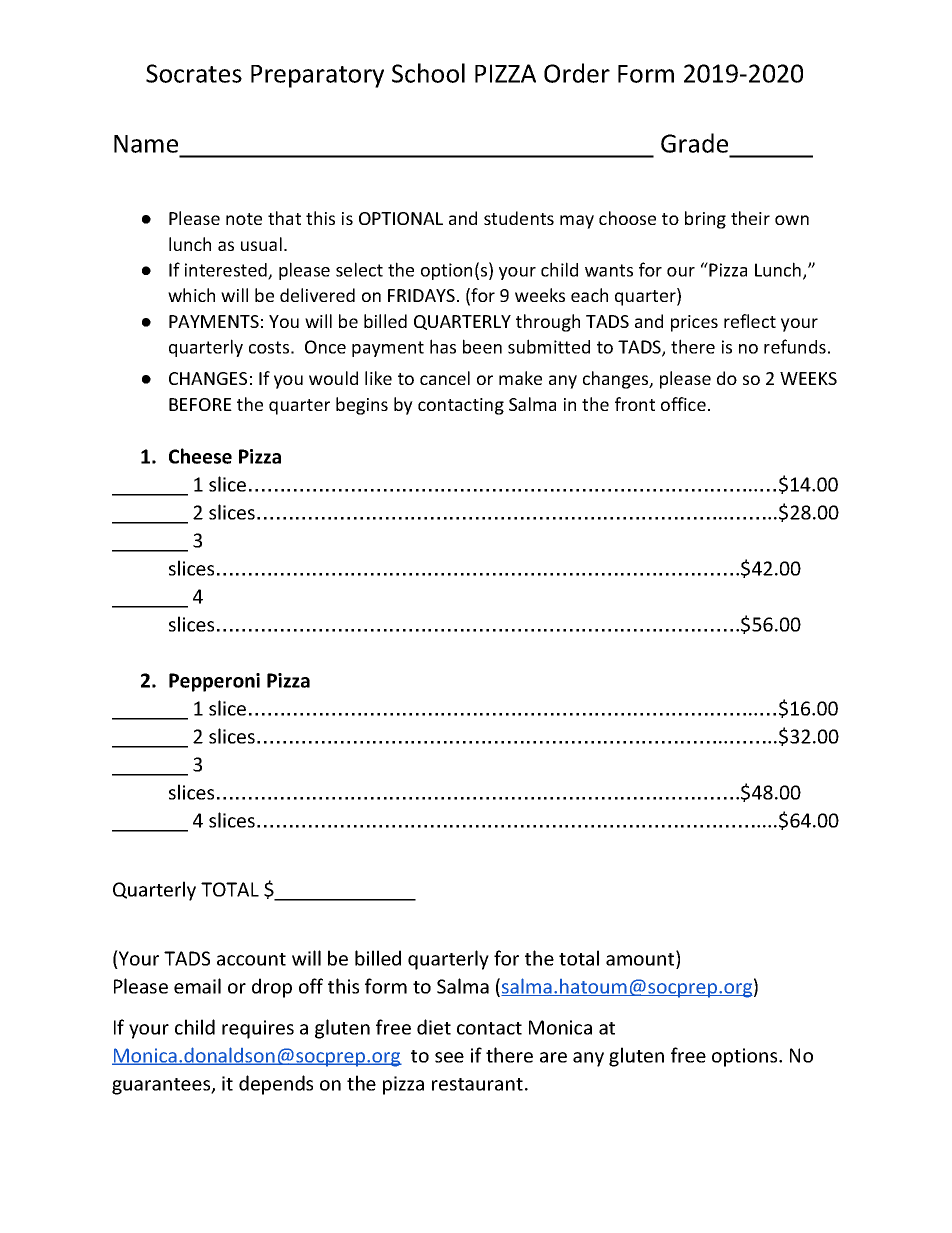 The width and height of the screenshot is (952, 1233). Describe the element at coordinates (428, 73) in the screenshot. I see `School` at that location.
